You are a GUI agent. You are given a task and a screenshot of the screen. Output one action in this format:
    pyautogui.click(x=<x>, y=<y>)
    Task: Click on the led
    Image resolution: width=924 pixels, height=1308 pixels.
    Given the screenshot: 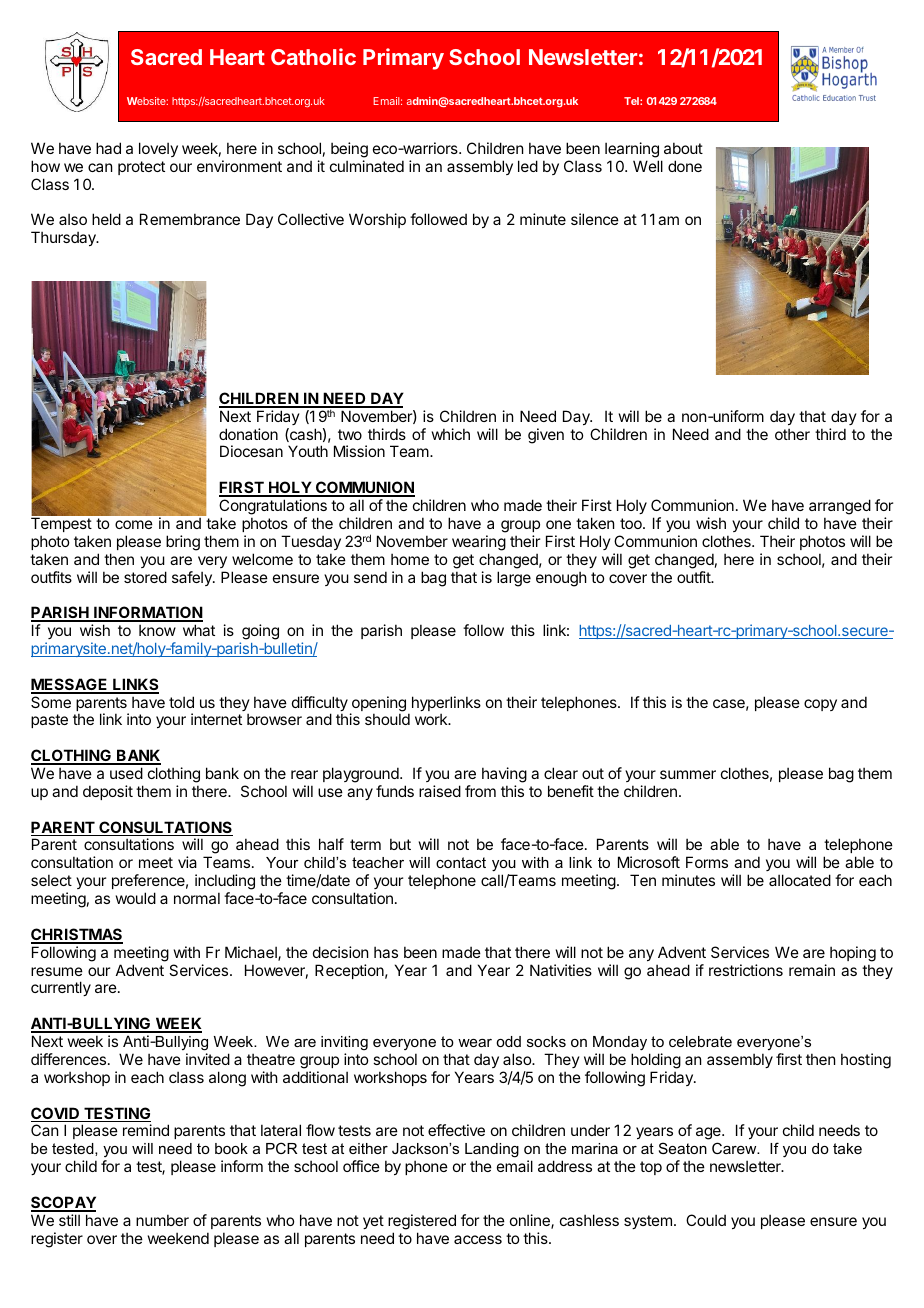 What is the action you would take?
    pyautogui.click(x=528, y=166)
